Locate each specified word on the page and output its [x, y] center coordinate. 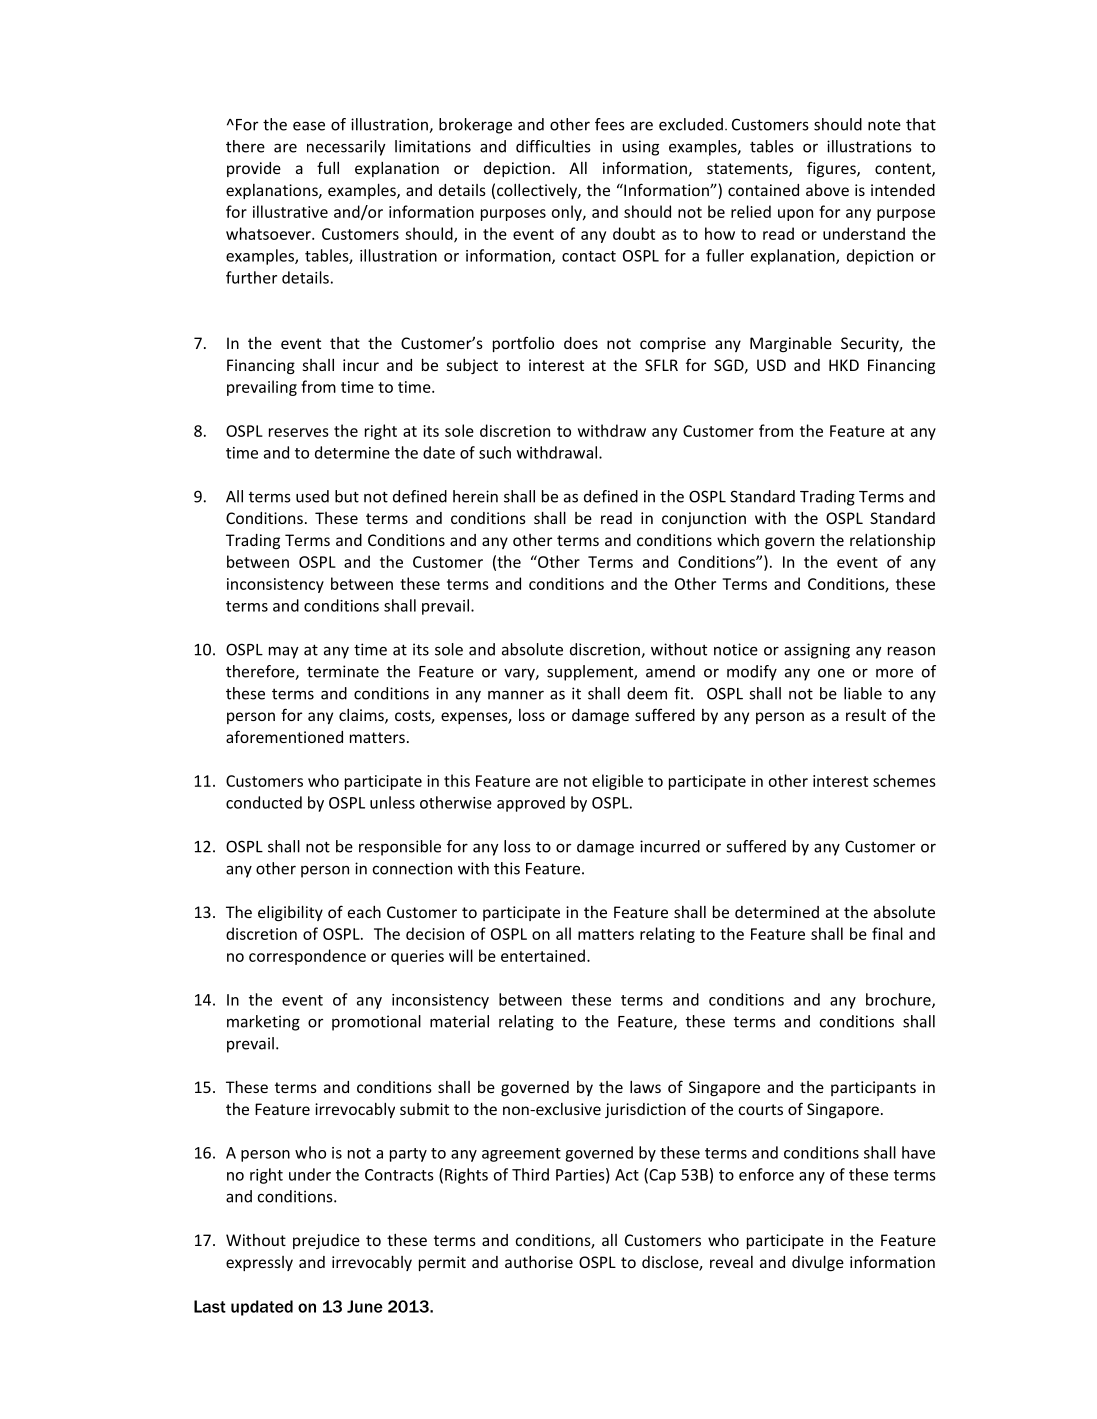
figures [832, 169]
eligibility [290, 913]
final [887, 933]
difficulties [553, 146]
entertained [543, 955]
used [312, 496]
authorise [539, 1262]
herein [475, 496]
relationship [892, 541]
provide [254, 169]
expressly [259, 1263]
